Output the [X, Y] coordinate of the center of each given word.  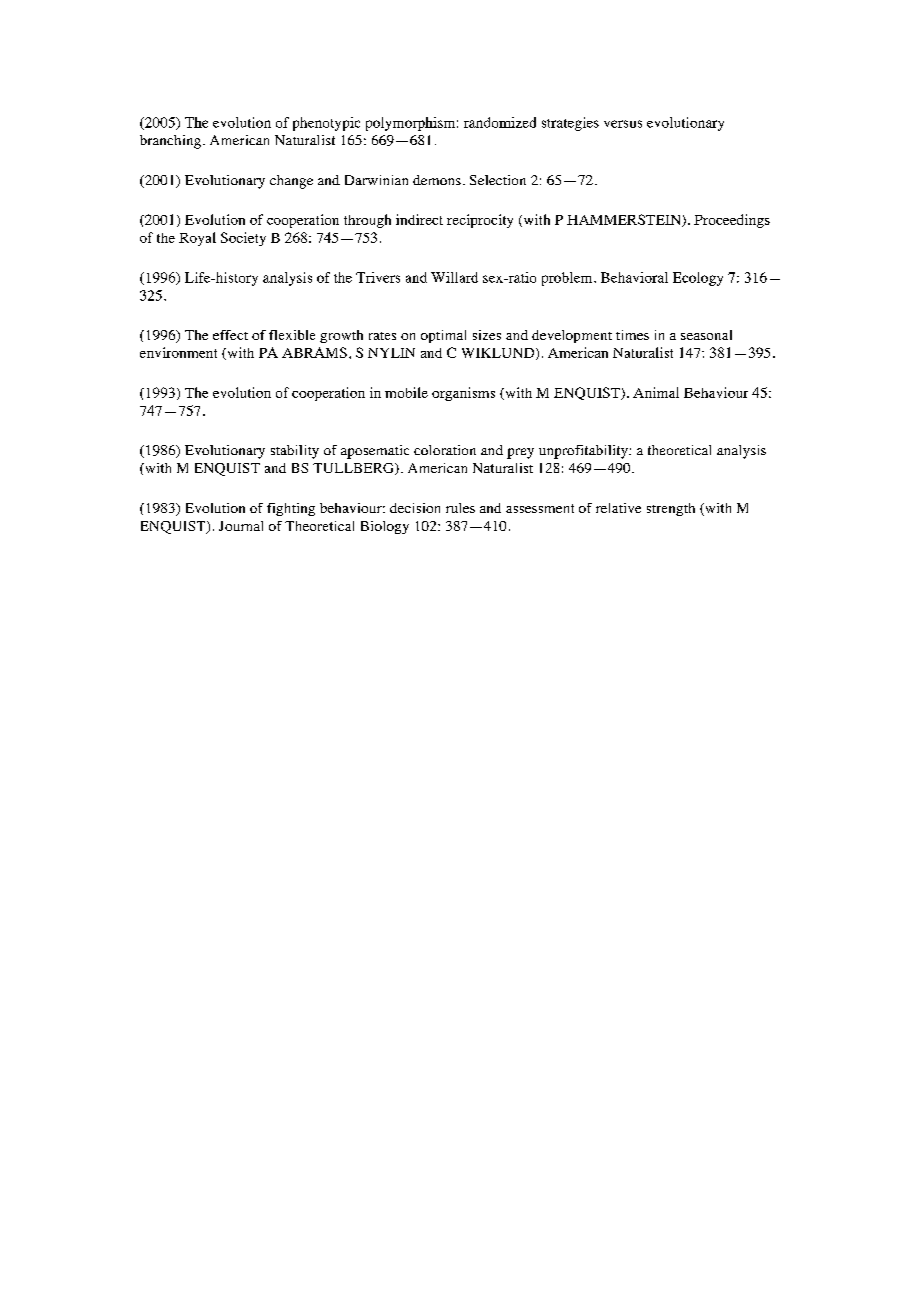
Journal [241, 526]
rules [460, 508]
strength [671, 509]
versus [623, 124]
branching [170, 142]
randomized [500, 122]
